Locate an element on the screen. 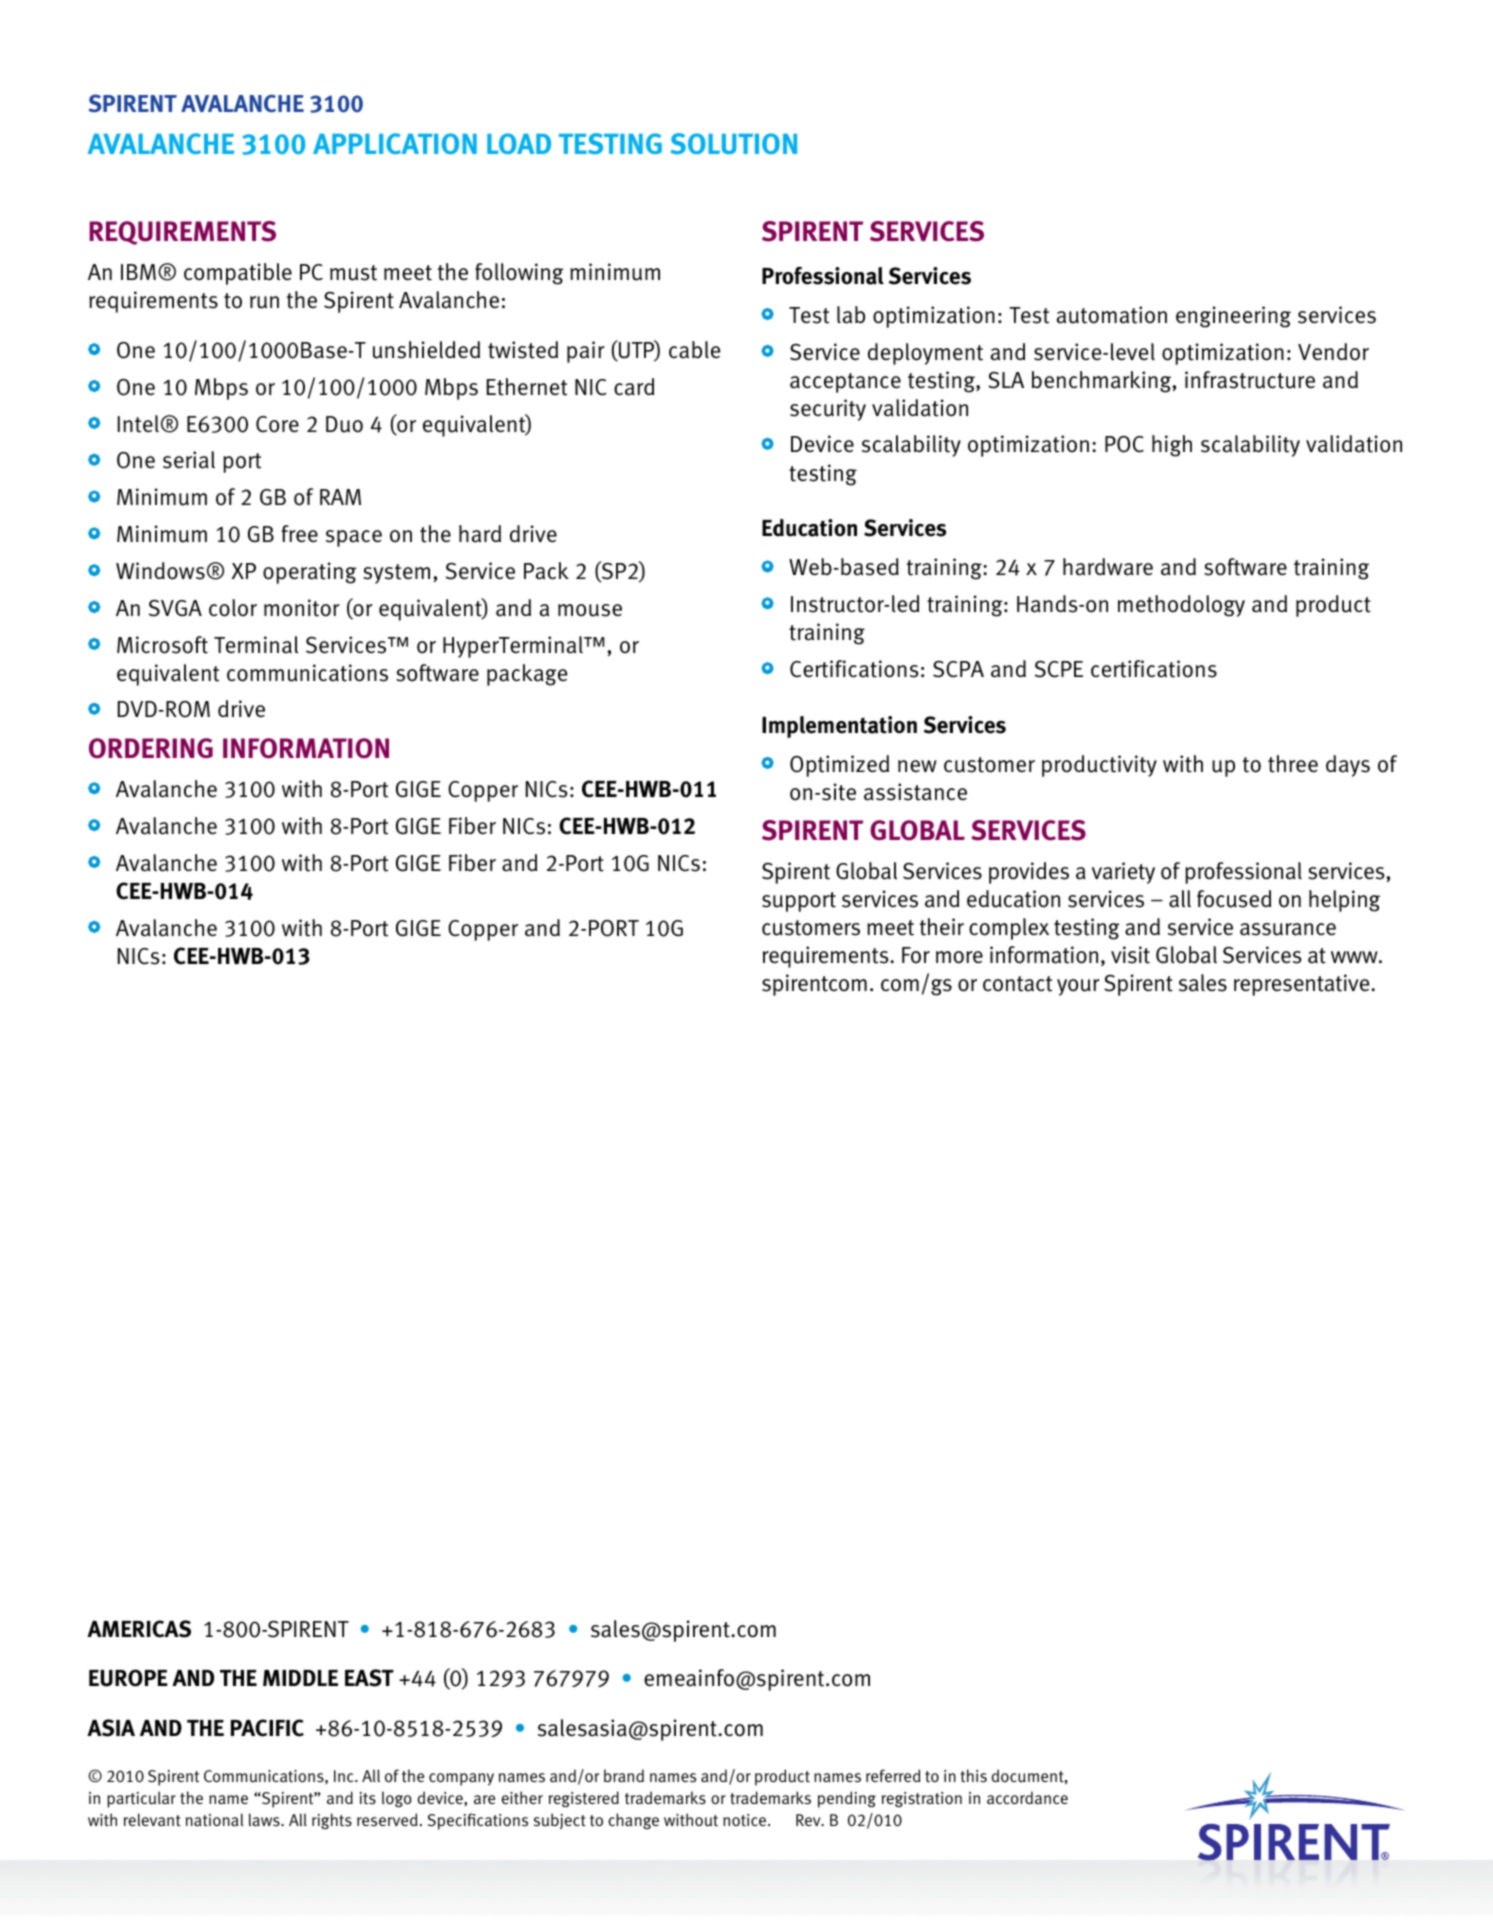 The height and width of the screenshot is (1932, 1493). notice is located at coordinates (744, 1820).
